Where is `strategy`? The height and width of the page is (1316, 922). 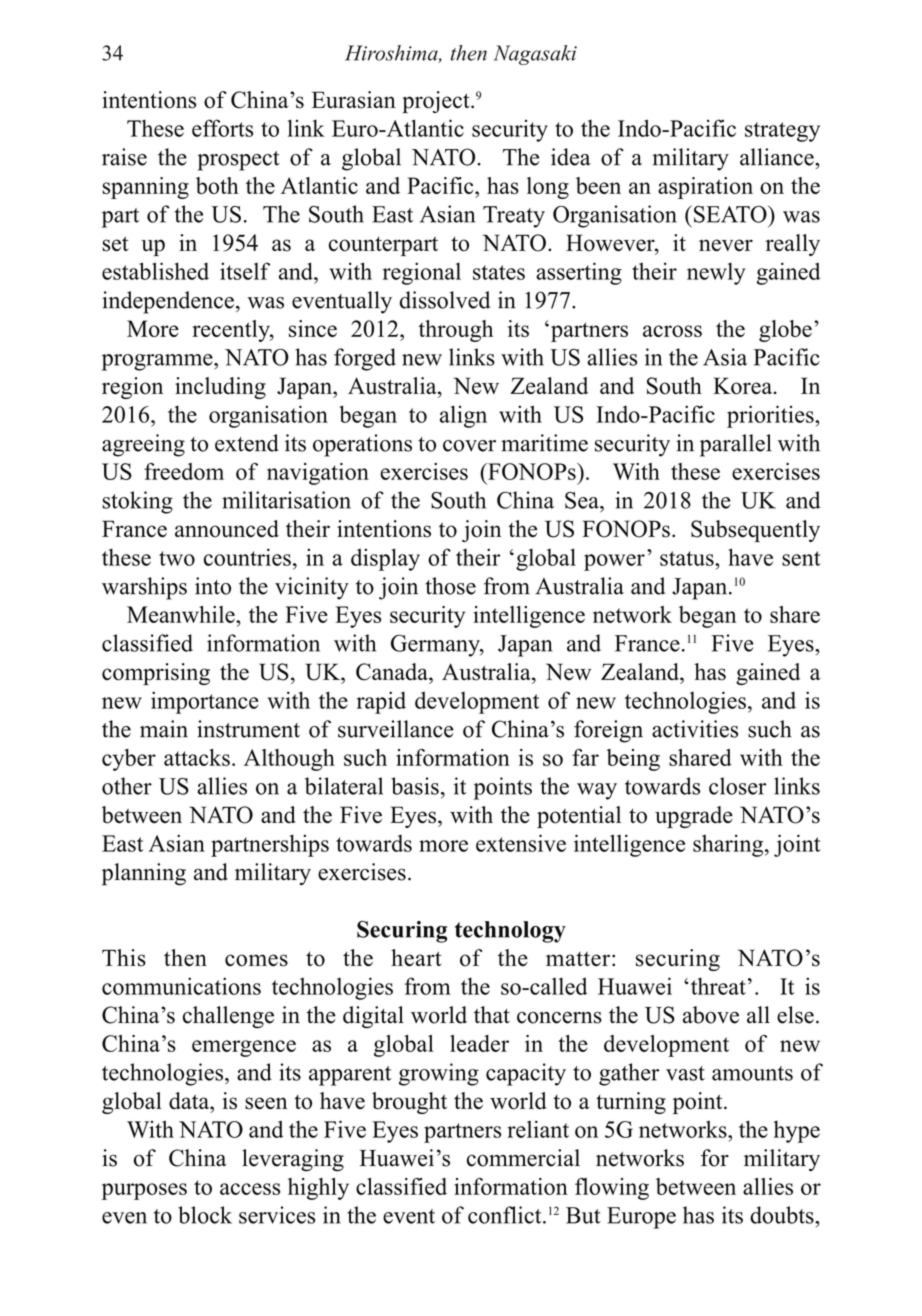 strategy is located at coordinates (782, 132).
